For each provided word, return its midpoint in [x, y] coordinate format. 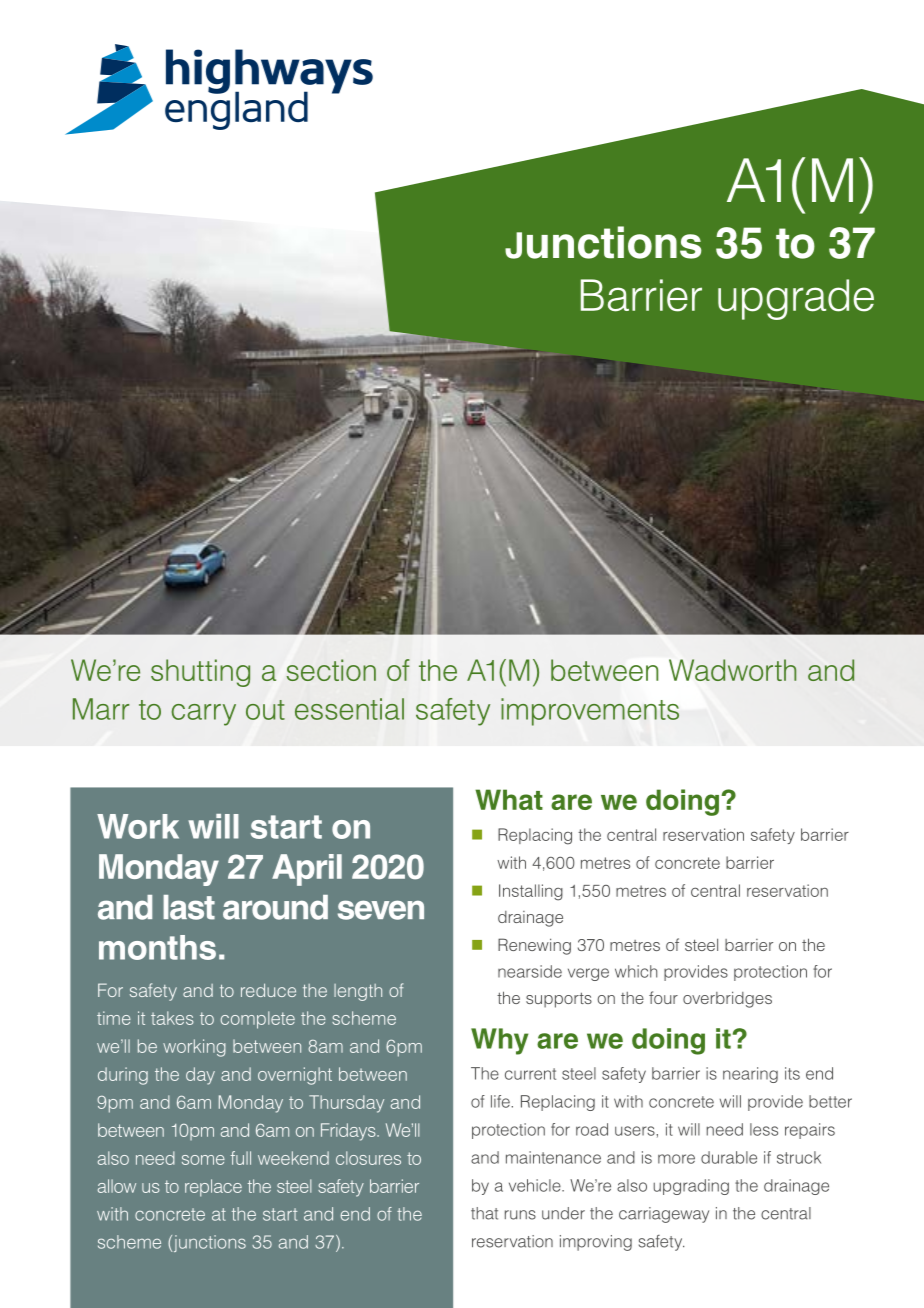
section [331, 670]
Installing [531, 892]
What [509, 799]
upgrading [691, 1187]
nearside [530, 971]
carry [203, 715]
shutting [200, 673]
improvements [590, 712]
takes [172, 1018]
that [484, 1213]
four [663, 997]
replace [213, 1188]
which [636, 971]
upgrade [796, 299]
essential [349, 709]
